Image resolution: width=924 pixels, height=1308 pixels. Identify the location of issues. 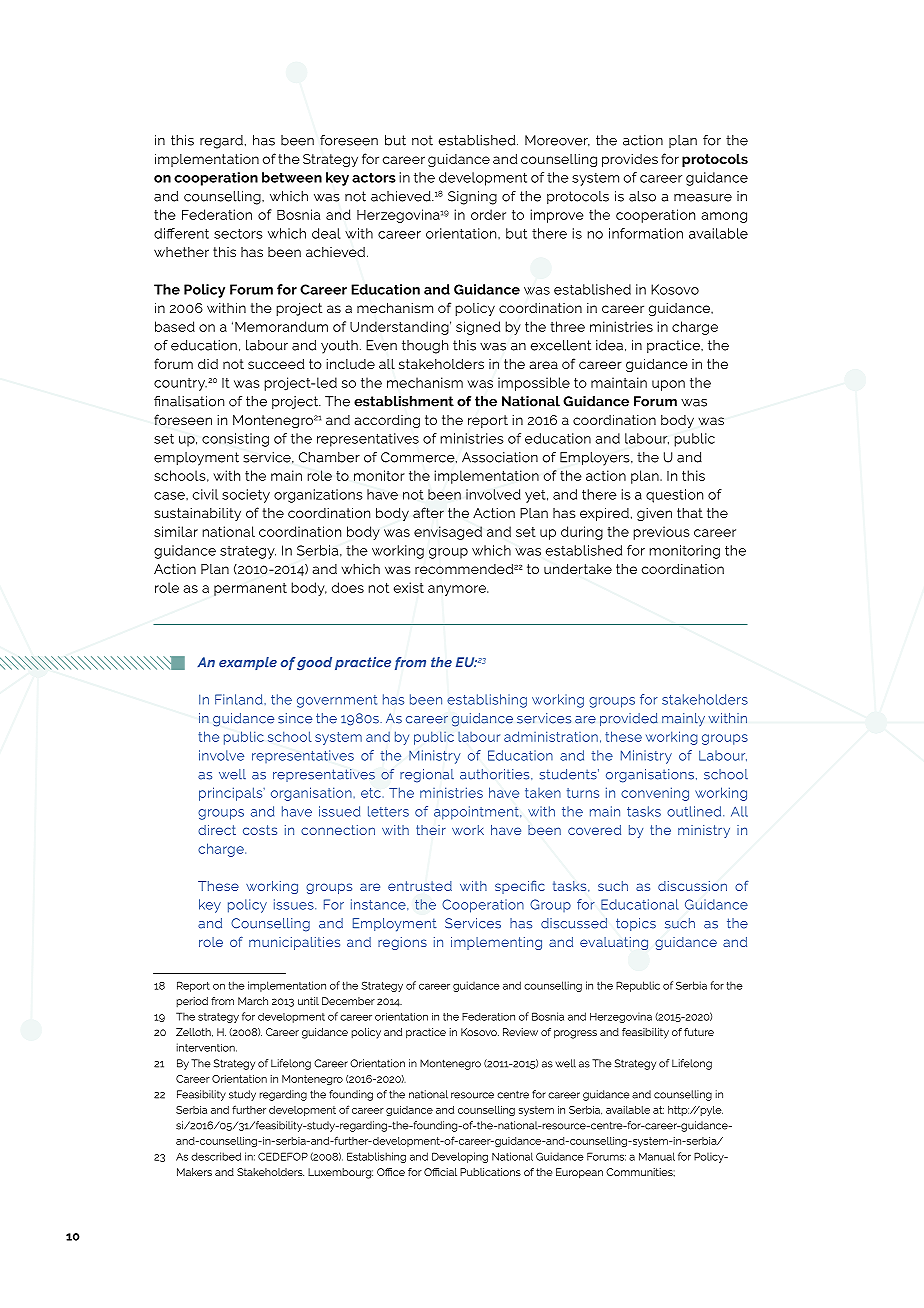
(295, 904).
